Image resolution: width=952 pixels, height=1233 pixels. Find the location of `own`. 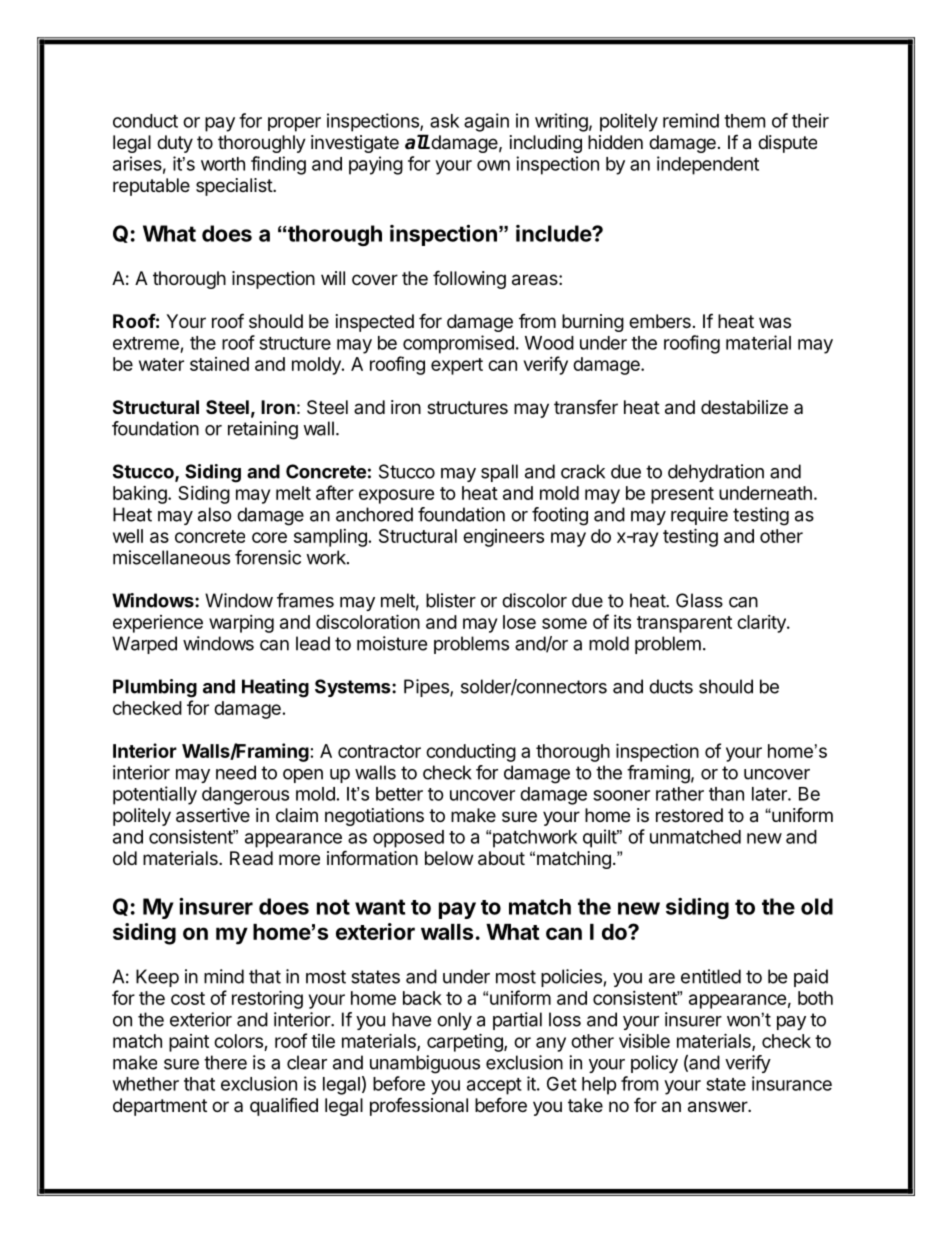

own is located at coordinates (493, 165).
